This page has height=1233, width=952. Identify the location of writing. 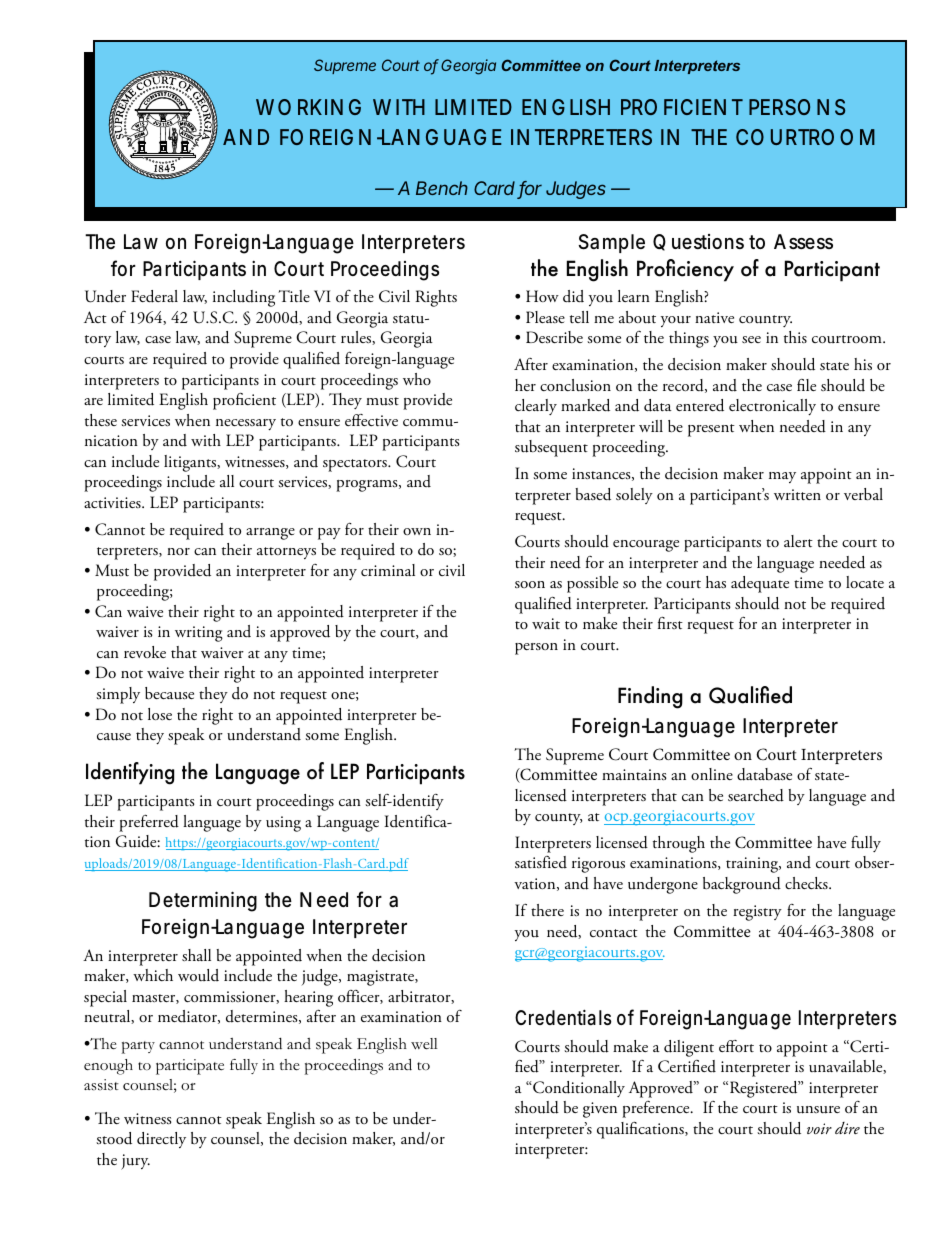
(199, 634).
